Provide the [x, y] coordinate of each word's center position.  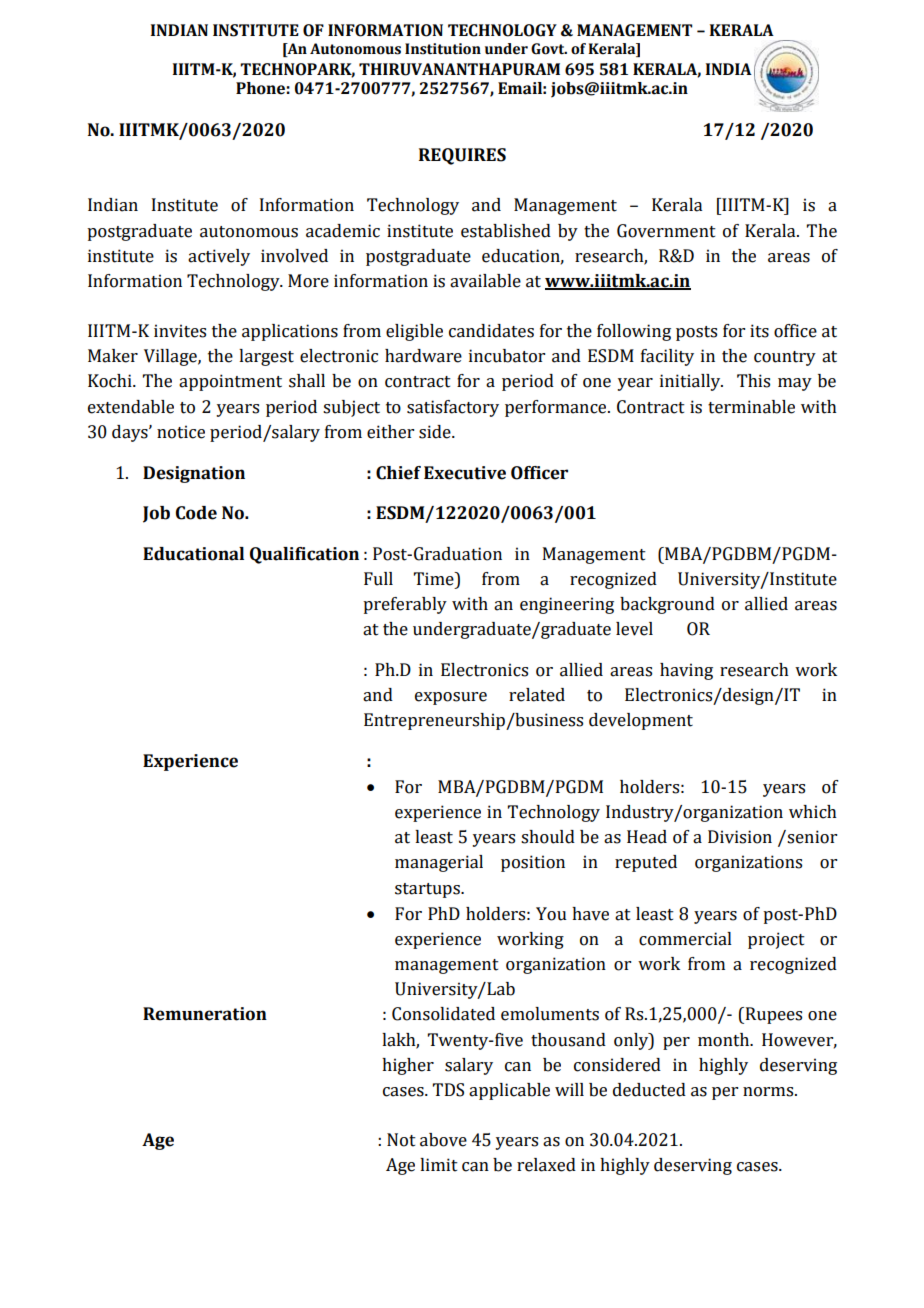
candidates [491, 331]
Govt [549, 49]
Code [196, 513]
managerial [439, 863]
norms [769, 1092]
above [443, 1140]
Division [740, 837]
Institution [443, 49]
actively [219, 257]
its [759, 331]
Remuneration [205, 1014]
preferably [405, 605]
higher [408, 1066]
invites [180, 331]
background [667, 605]
